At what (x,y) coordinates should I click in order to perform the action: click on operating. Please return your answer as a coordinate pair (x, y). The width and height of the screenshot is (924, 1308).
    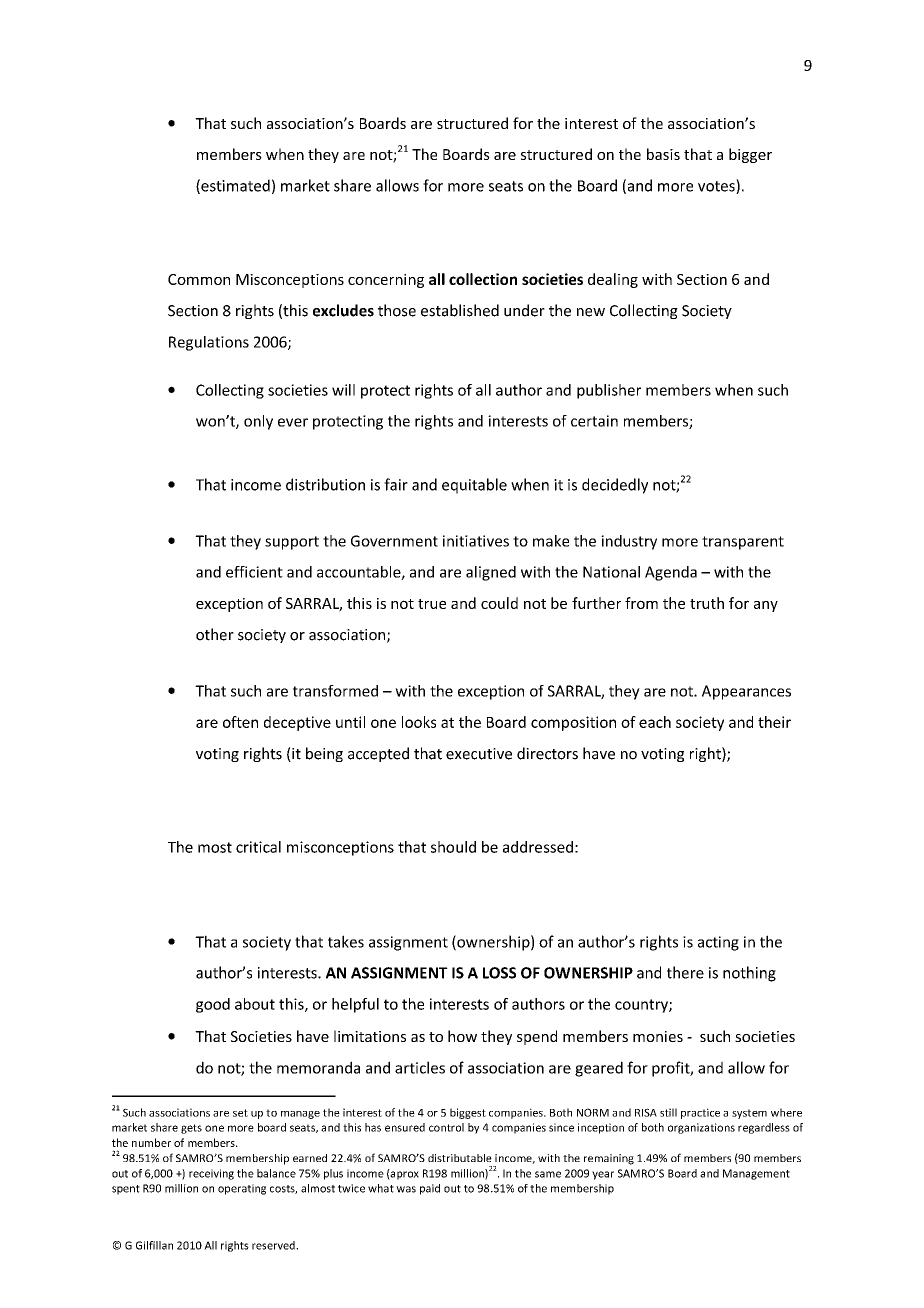
    Looking at the image, I should click on (242, 1189).
